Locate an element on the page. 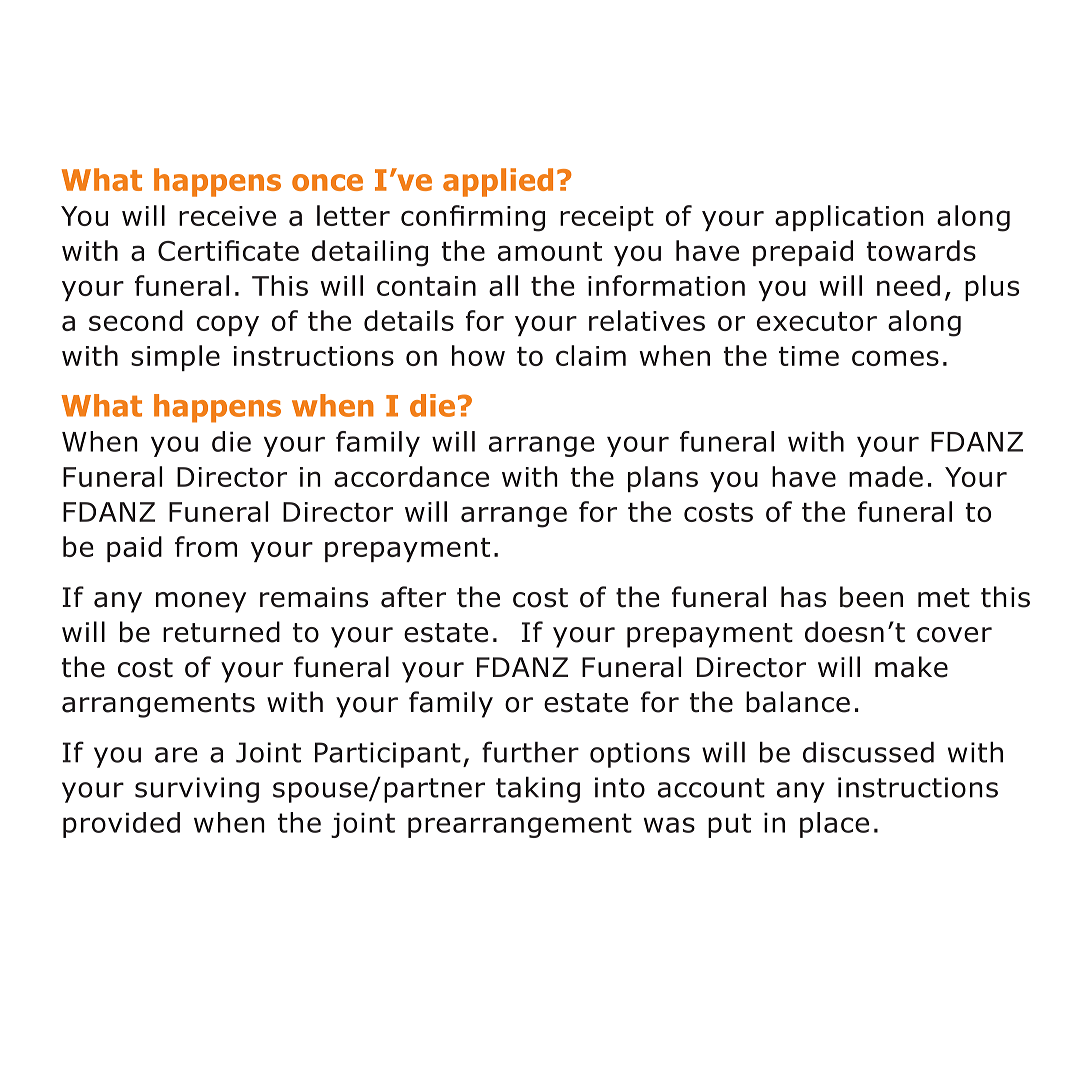 The height and width of the image is (1092, 1092). relatives is located at coordinates (647, 320).
